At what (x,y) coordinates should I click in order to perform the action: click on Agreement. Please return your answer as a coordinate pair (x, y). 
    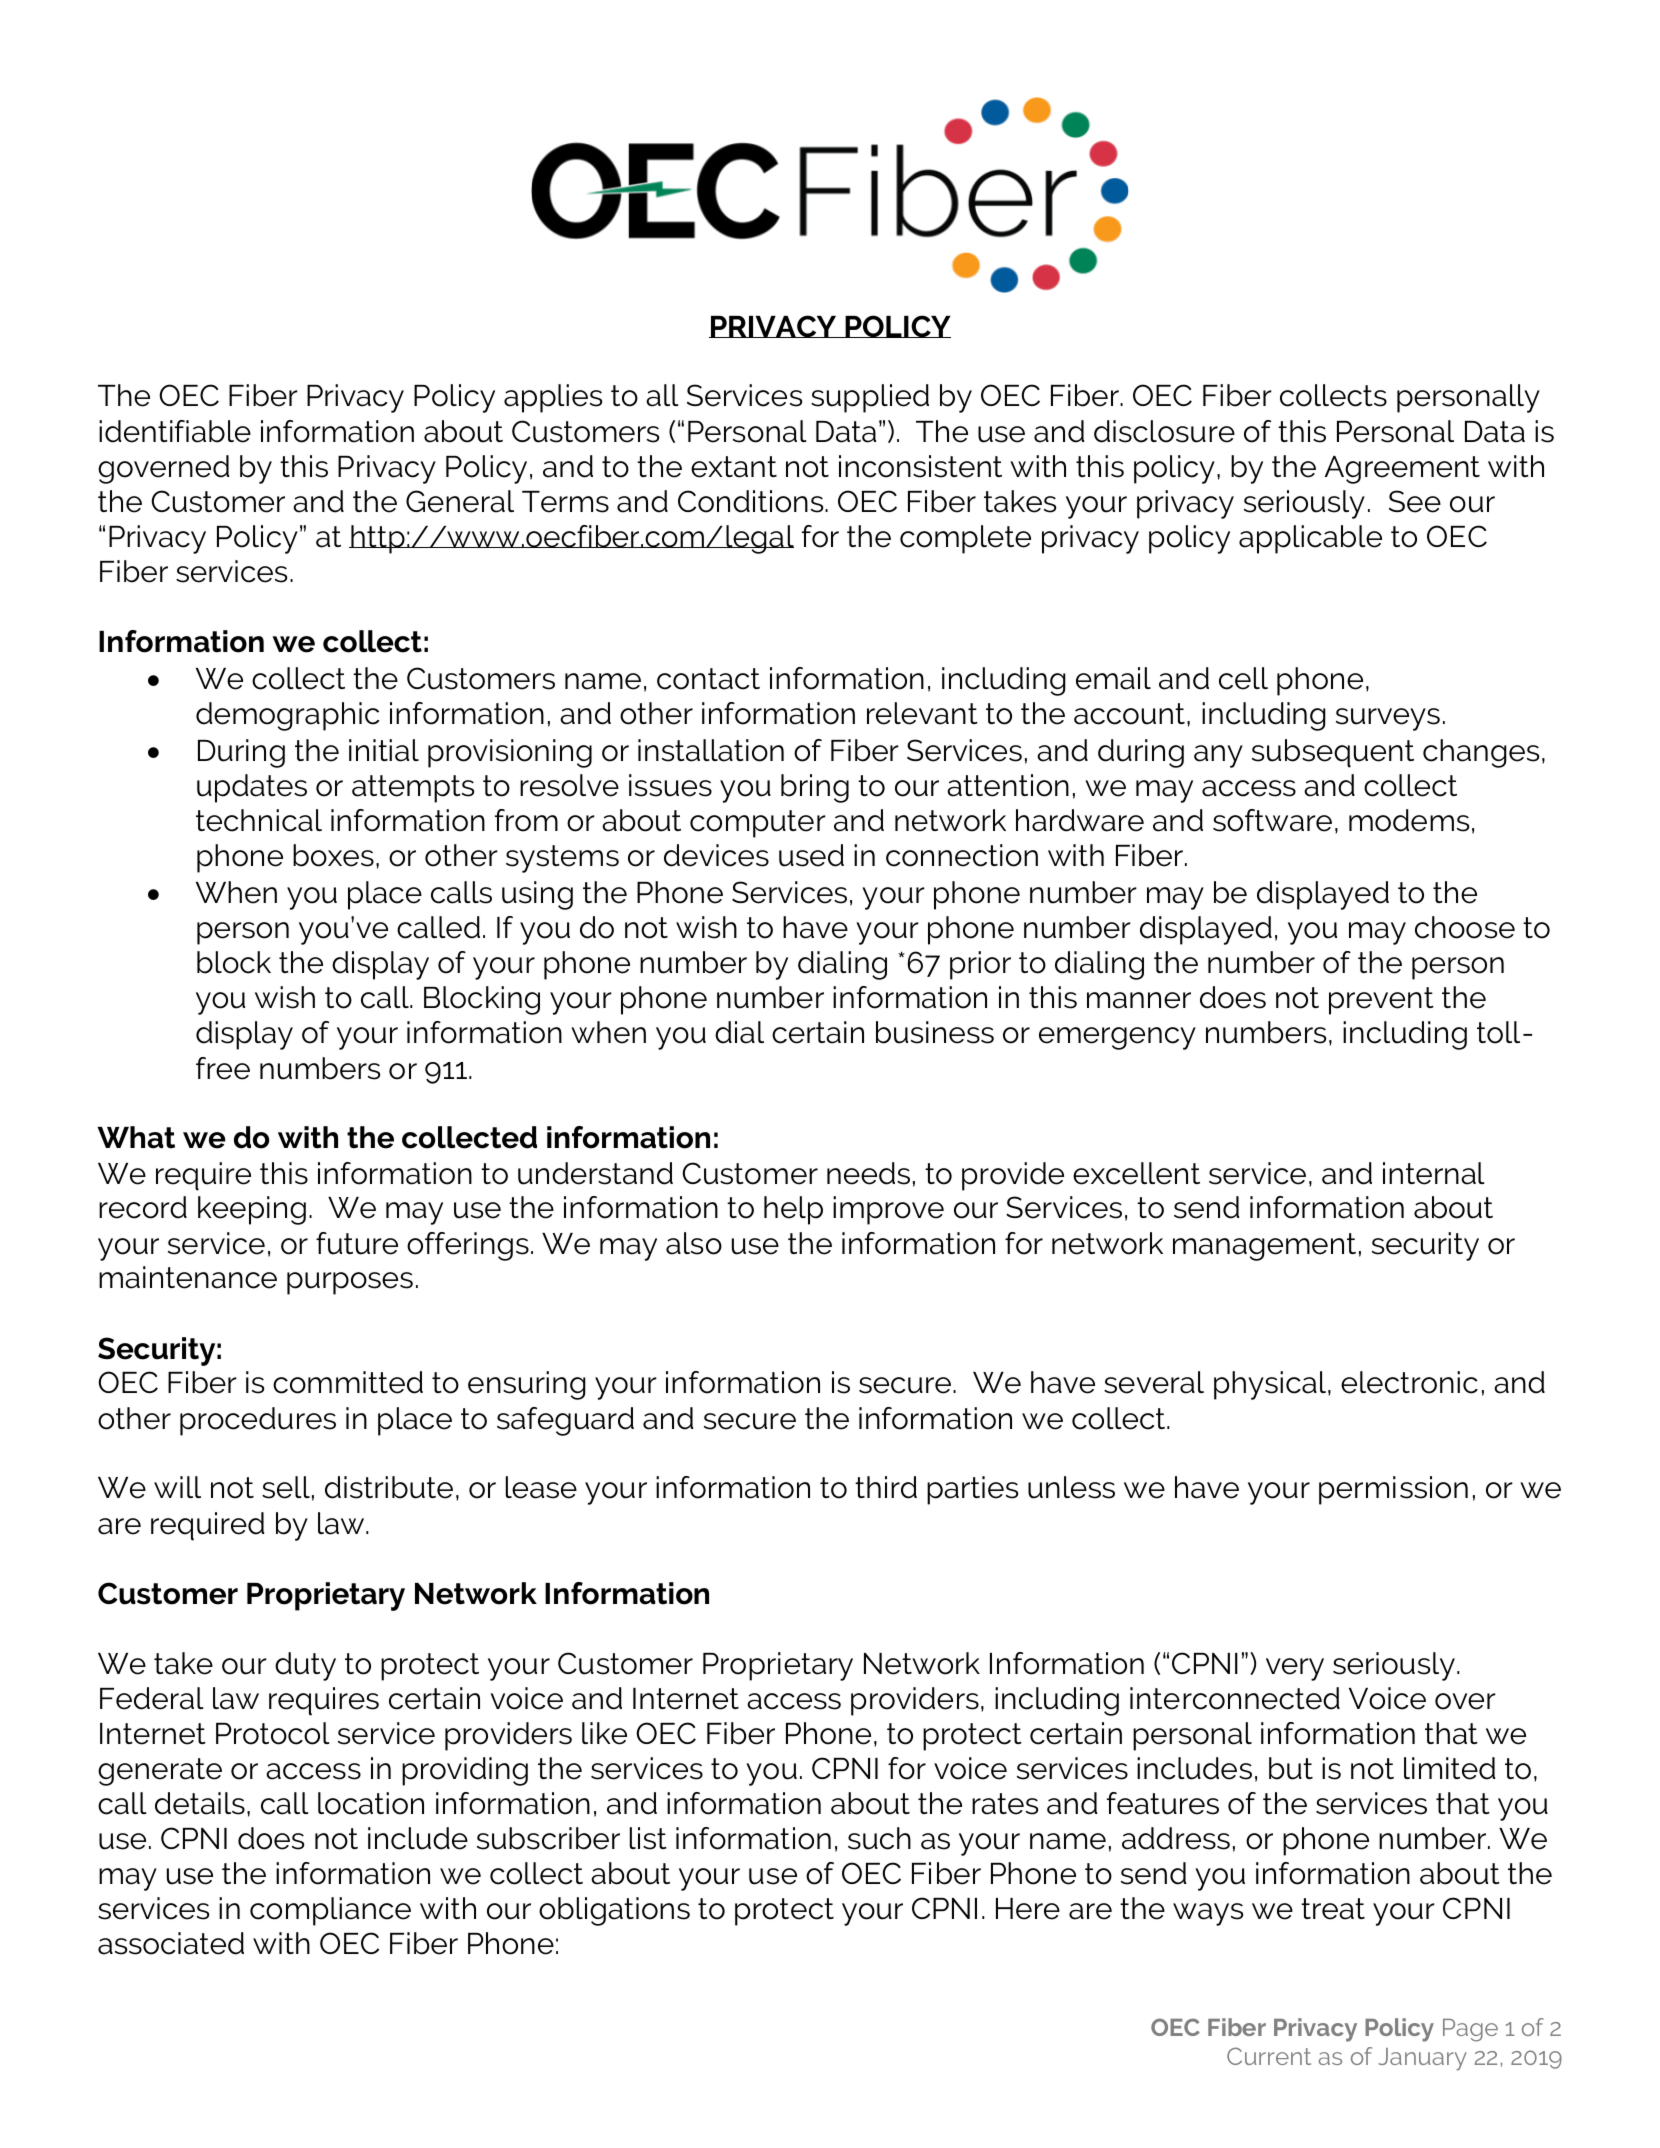
    Looking at the image, I should click on (1402, 470).
